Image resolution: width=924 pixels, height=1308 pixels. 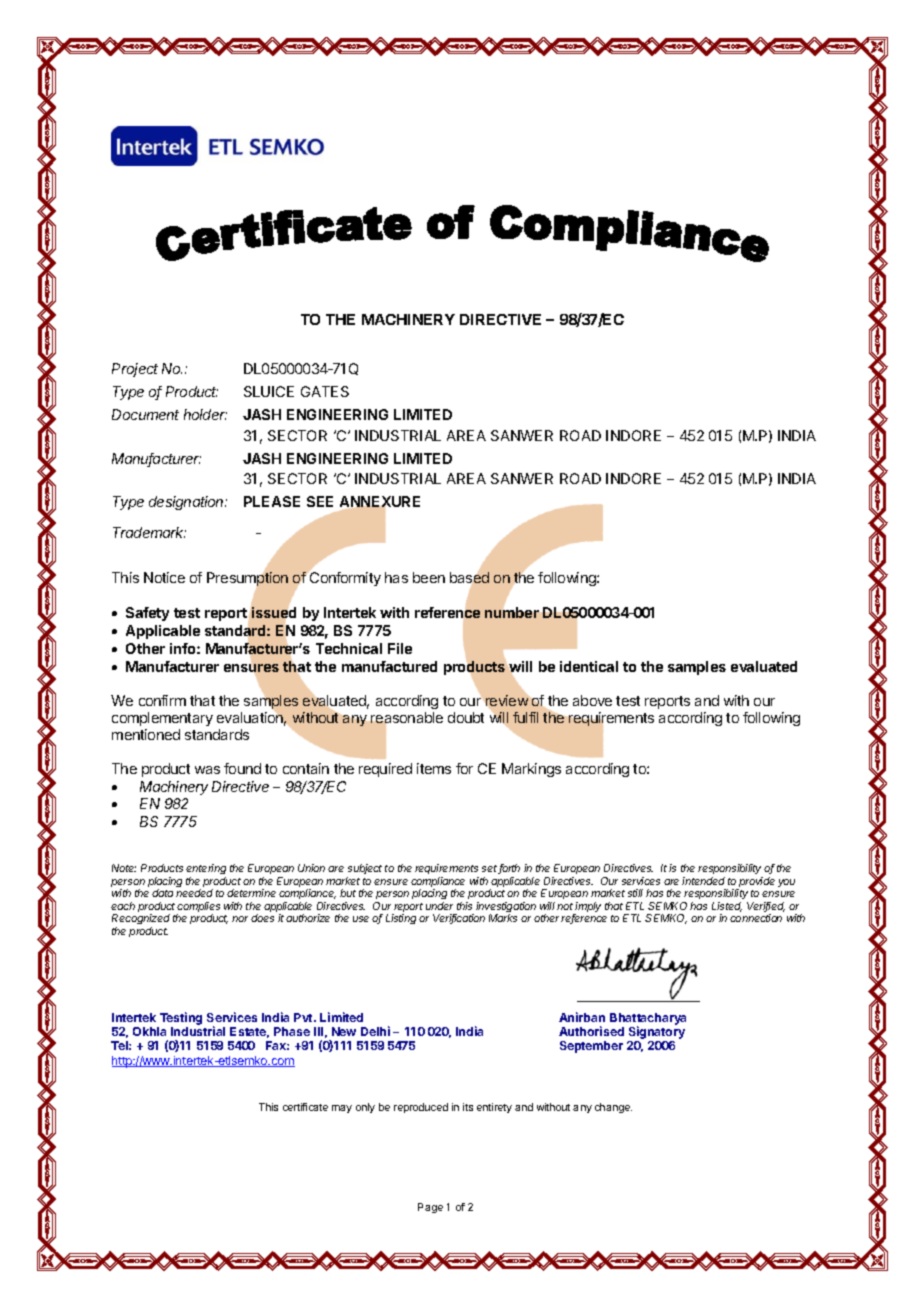 What do you see at coordinates (703, 881) in the image?
I see `intended` at bounding box center [703, 881].
